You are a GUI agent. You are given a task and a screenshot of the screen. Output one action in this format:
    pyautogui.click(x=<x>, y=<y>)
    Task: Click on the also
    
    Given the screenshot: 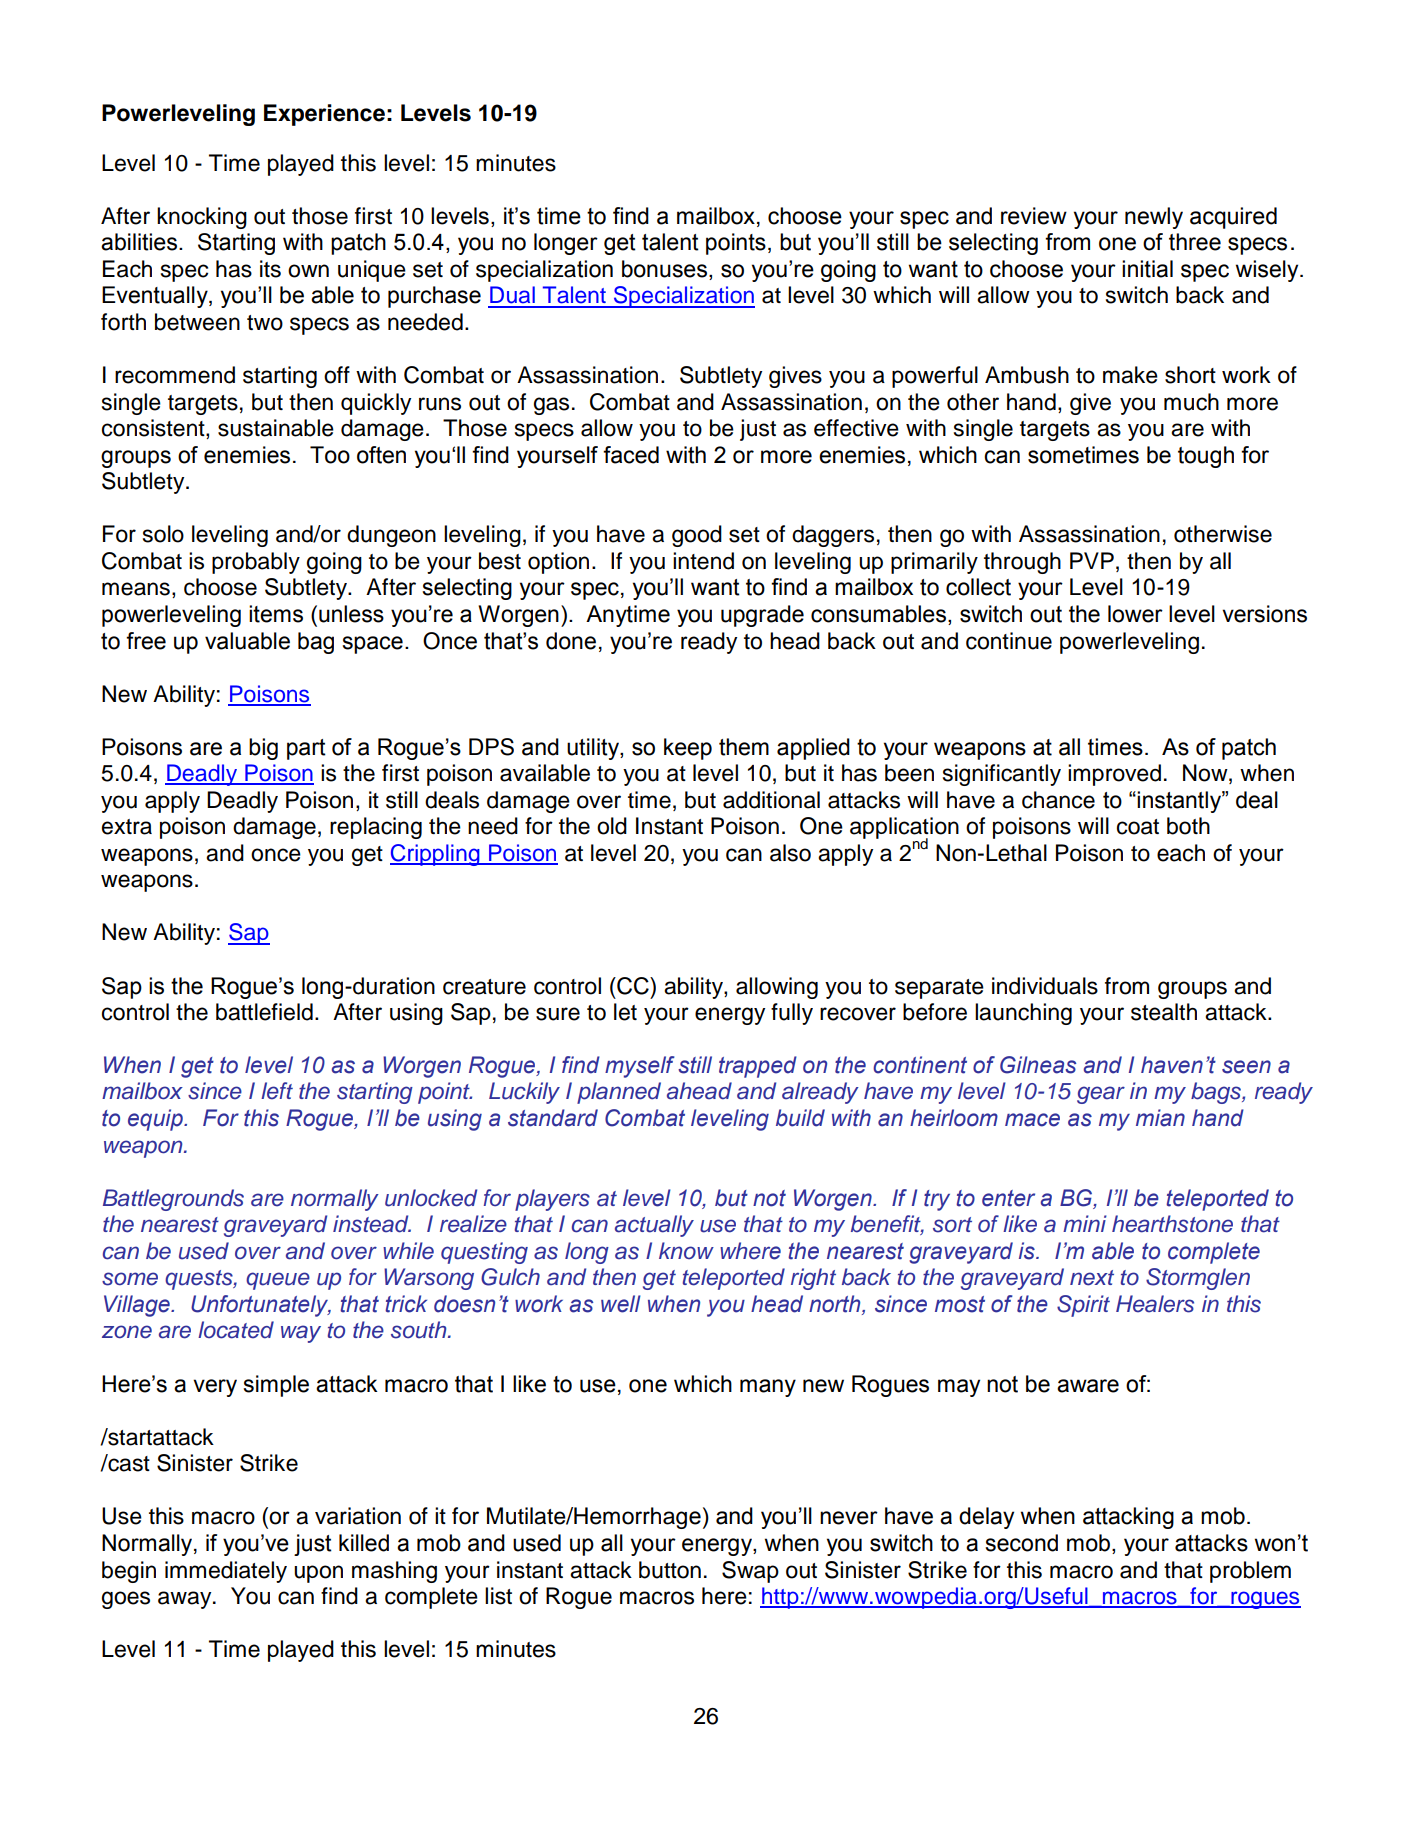 What is the action you would take?
    pyautogui.click(x=790, y=853)
